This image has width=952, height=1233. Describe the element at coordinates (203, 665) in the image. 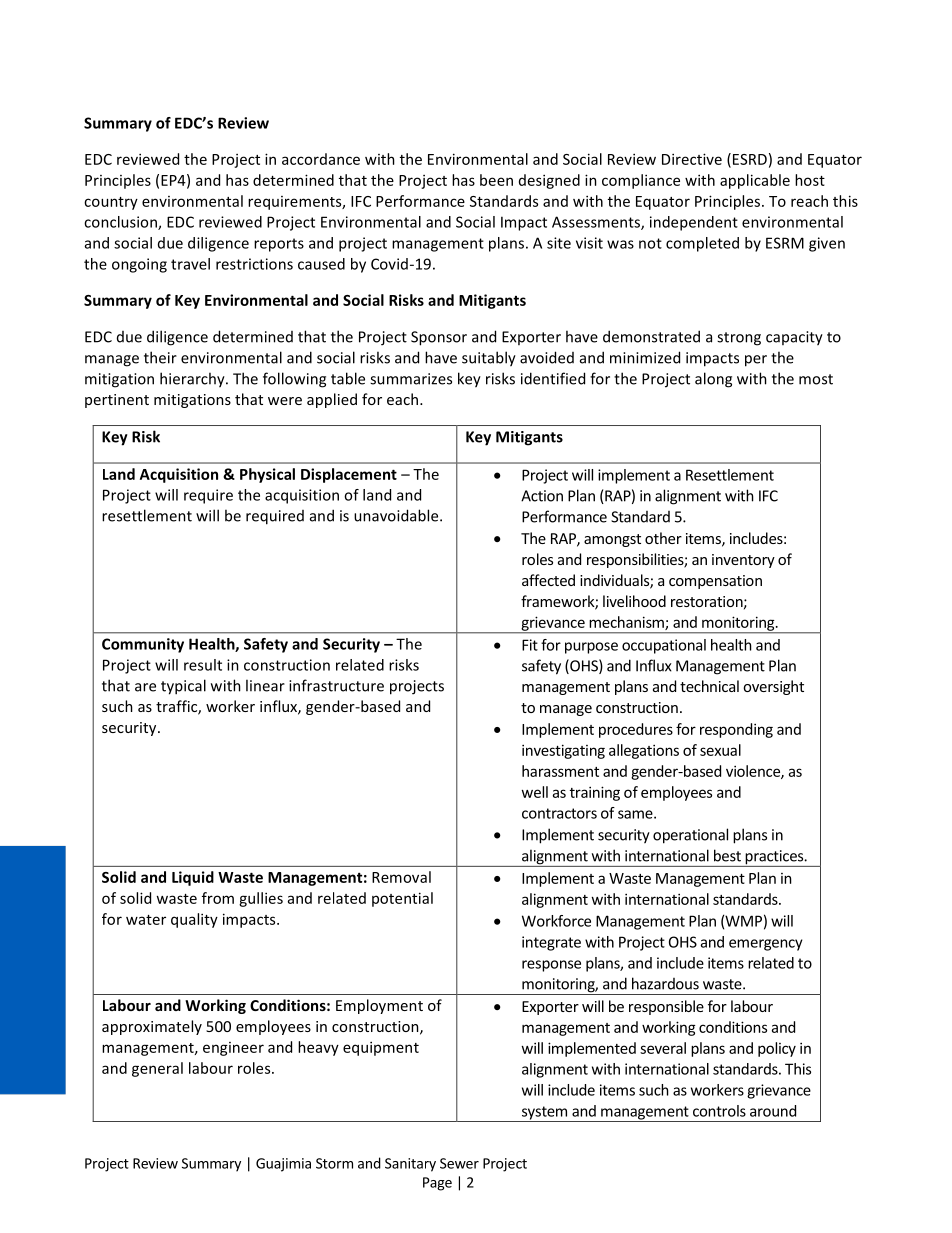

I see `result` at that location.
